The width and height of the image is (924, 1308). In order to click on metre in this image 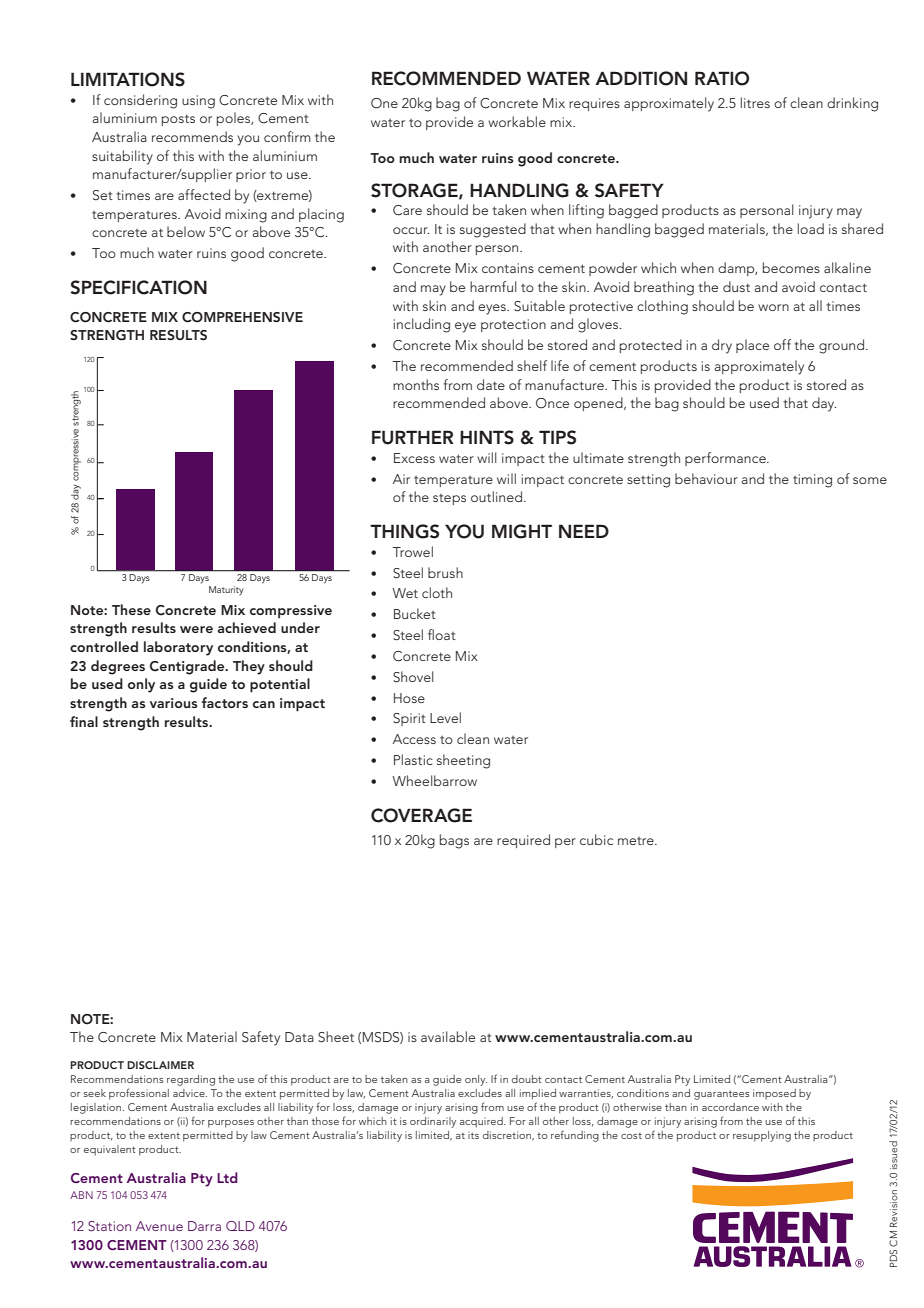, I will do `click(637, 841)`.
